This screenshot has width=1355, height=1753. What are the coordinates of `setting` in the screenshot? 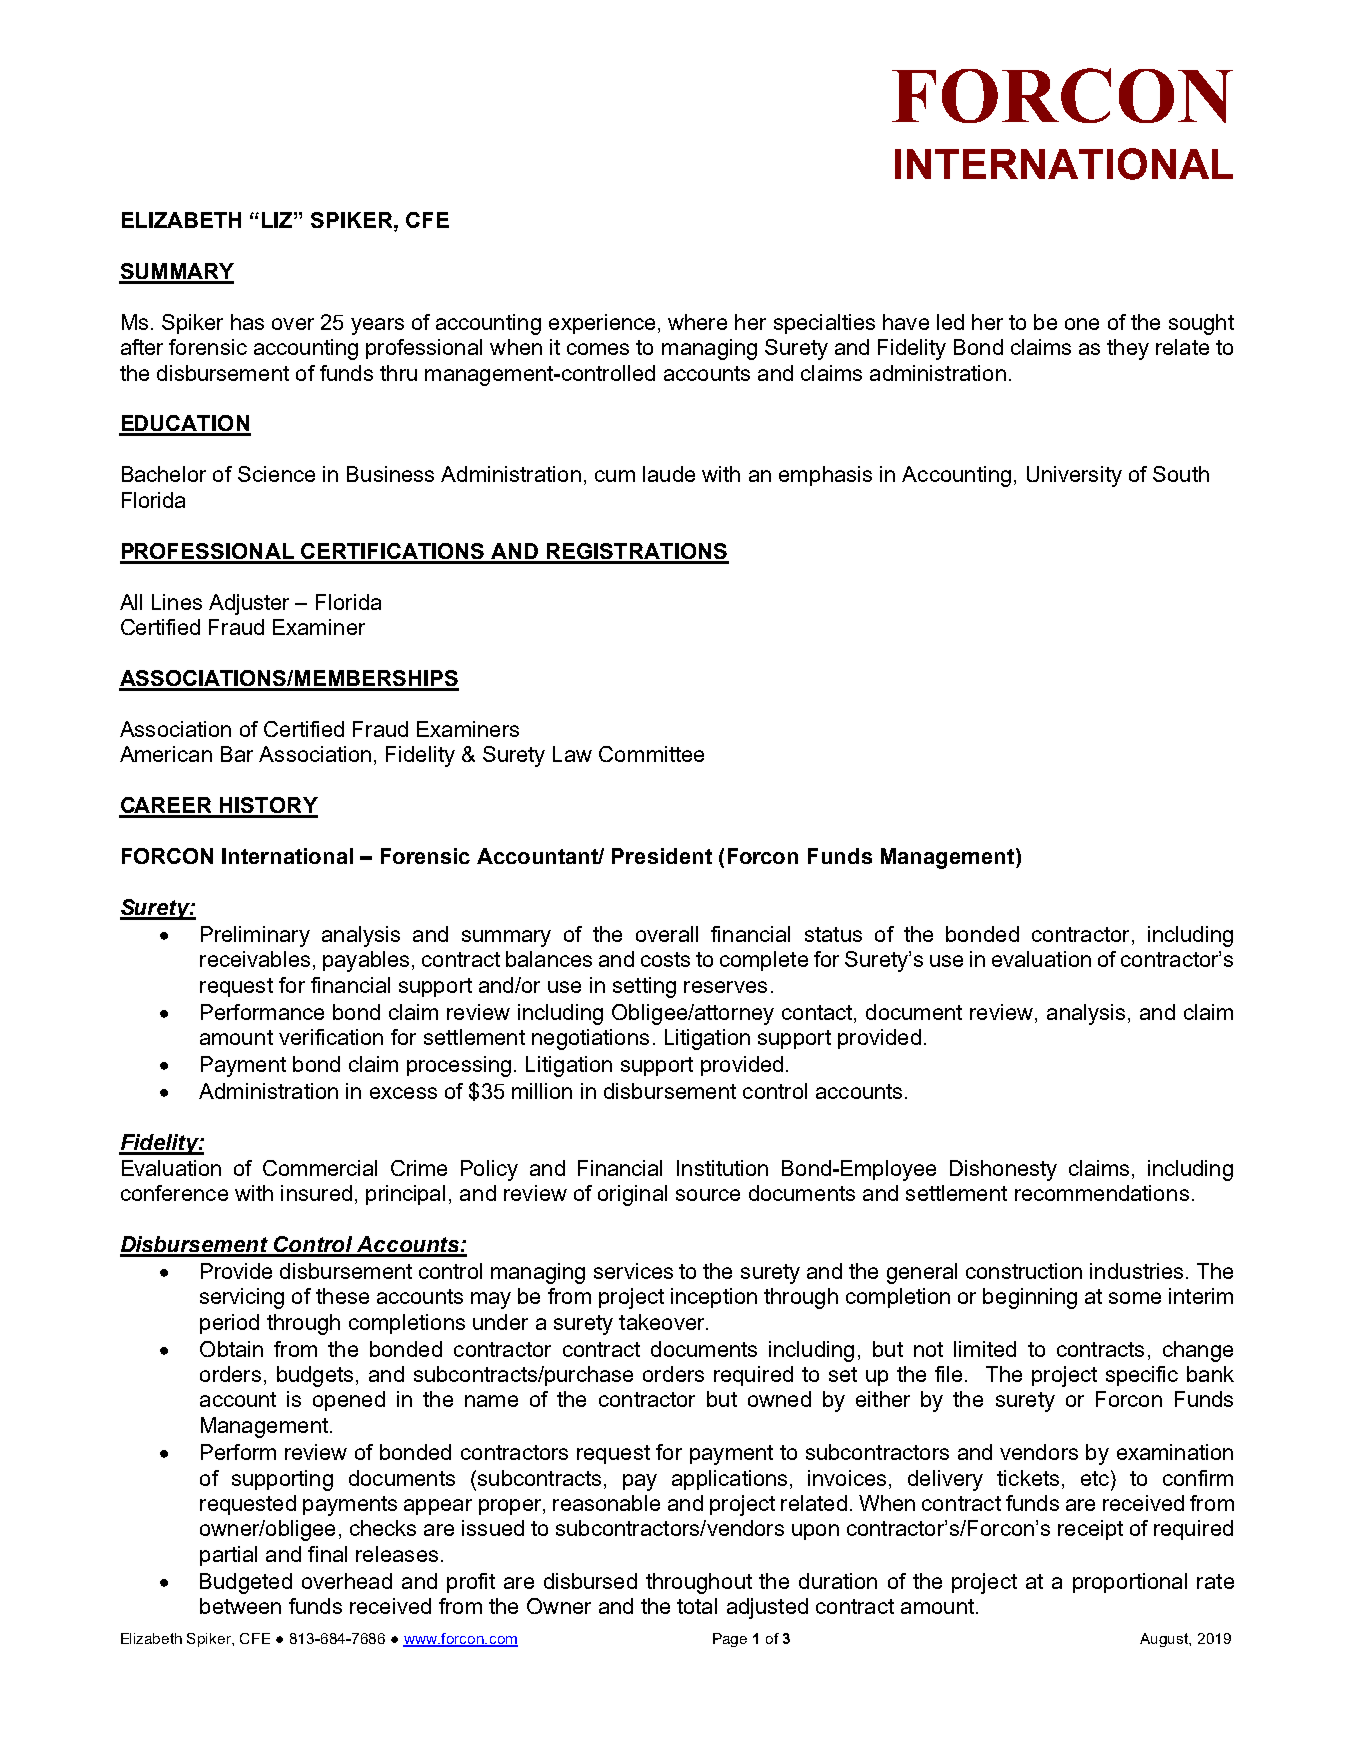 It's located at (644, 987).
